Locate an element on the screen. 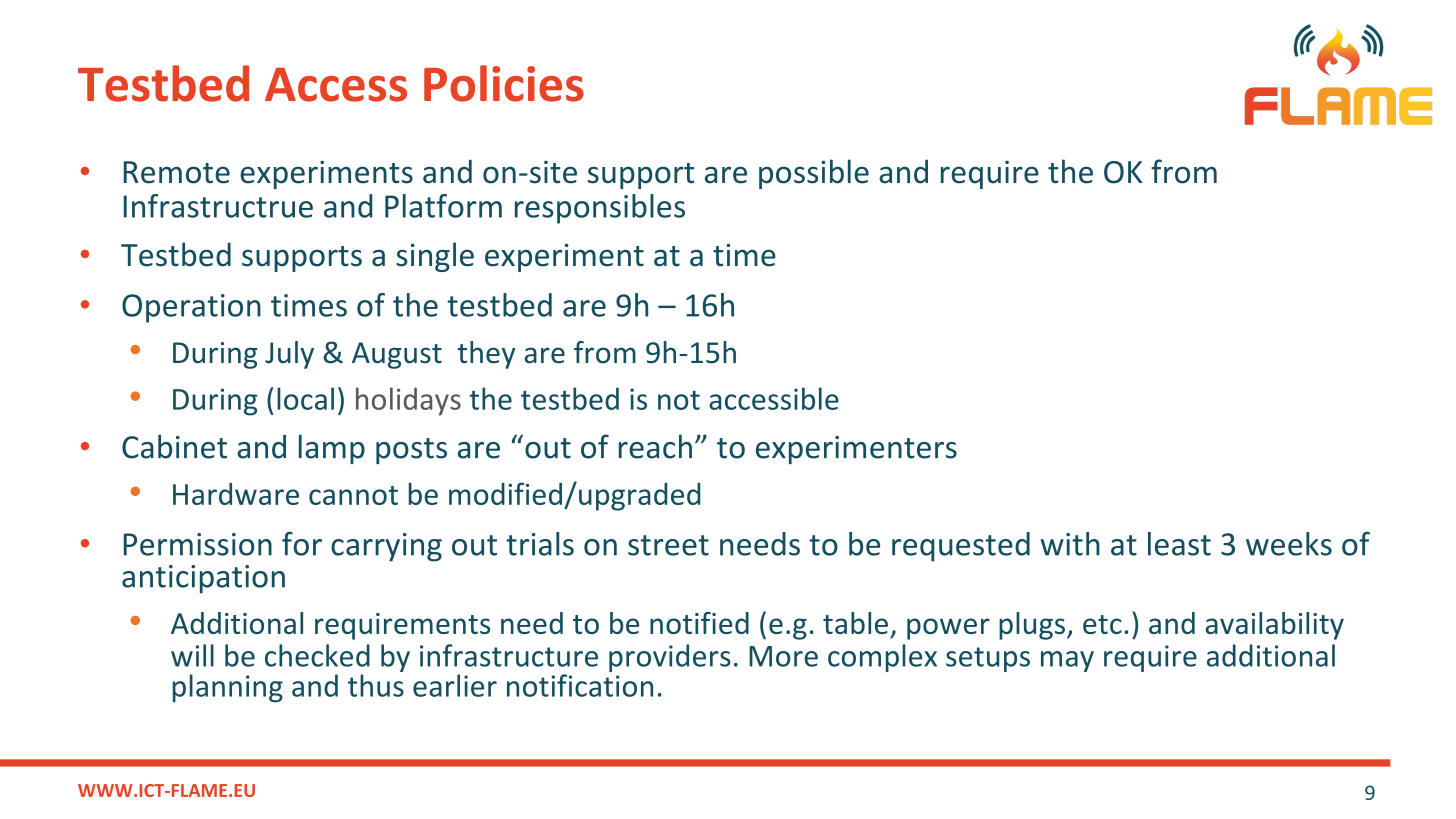  reach is located at coordinates (655, 447).
